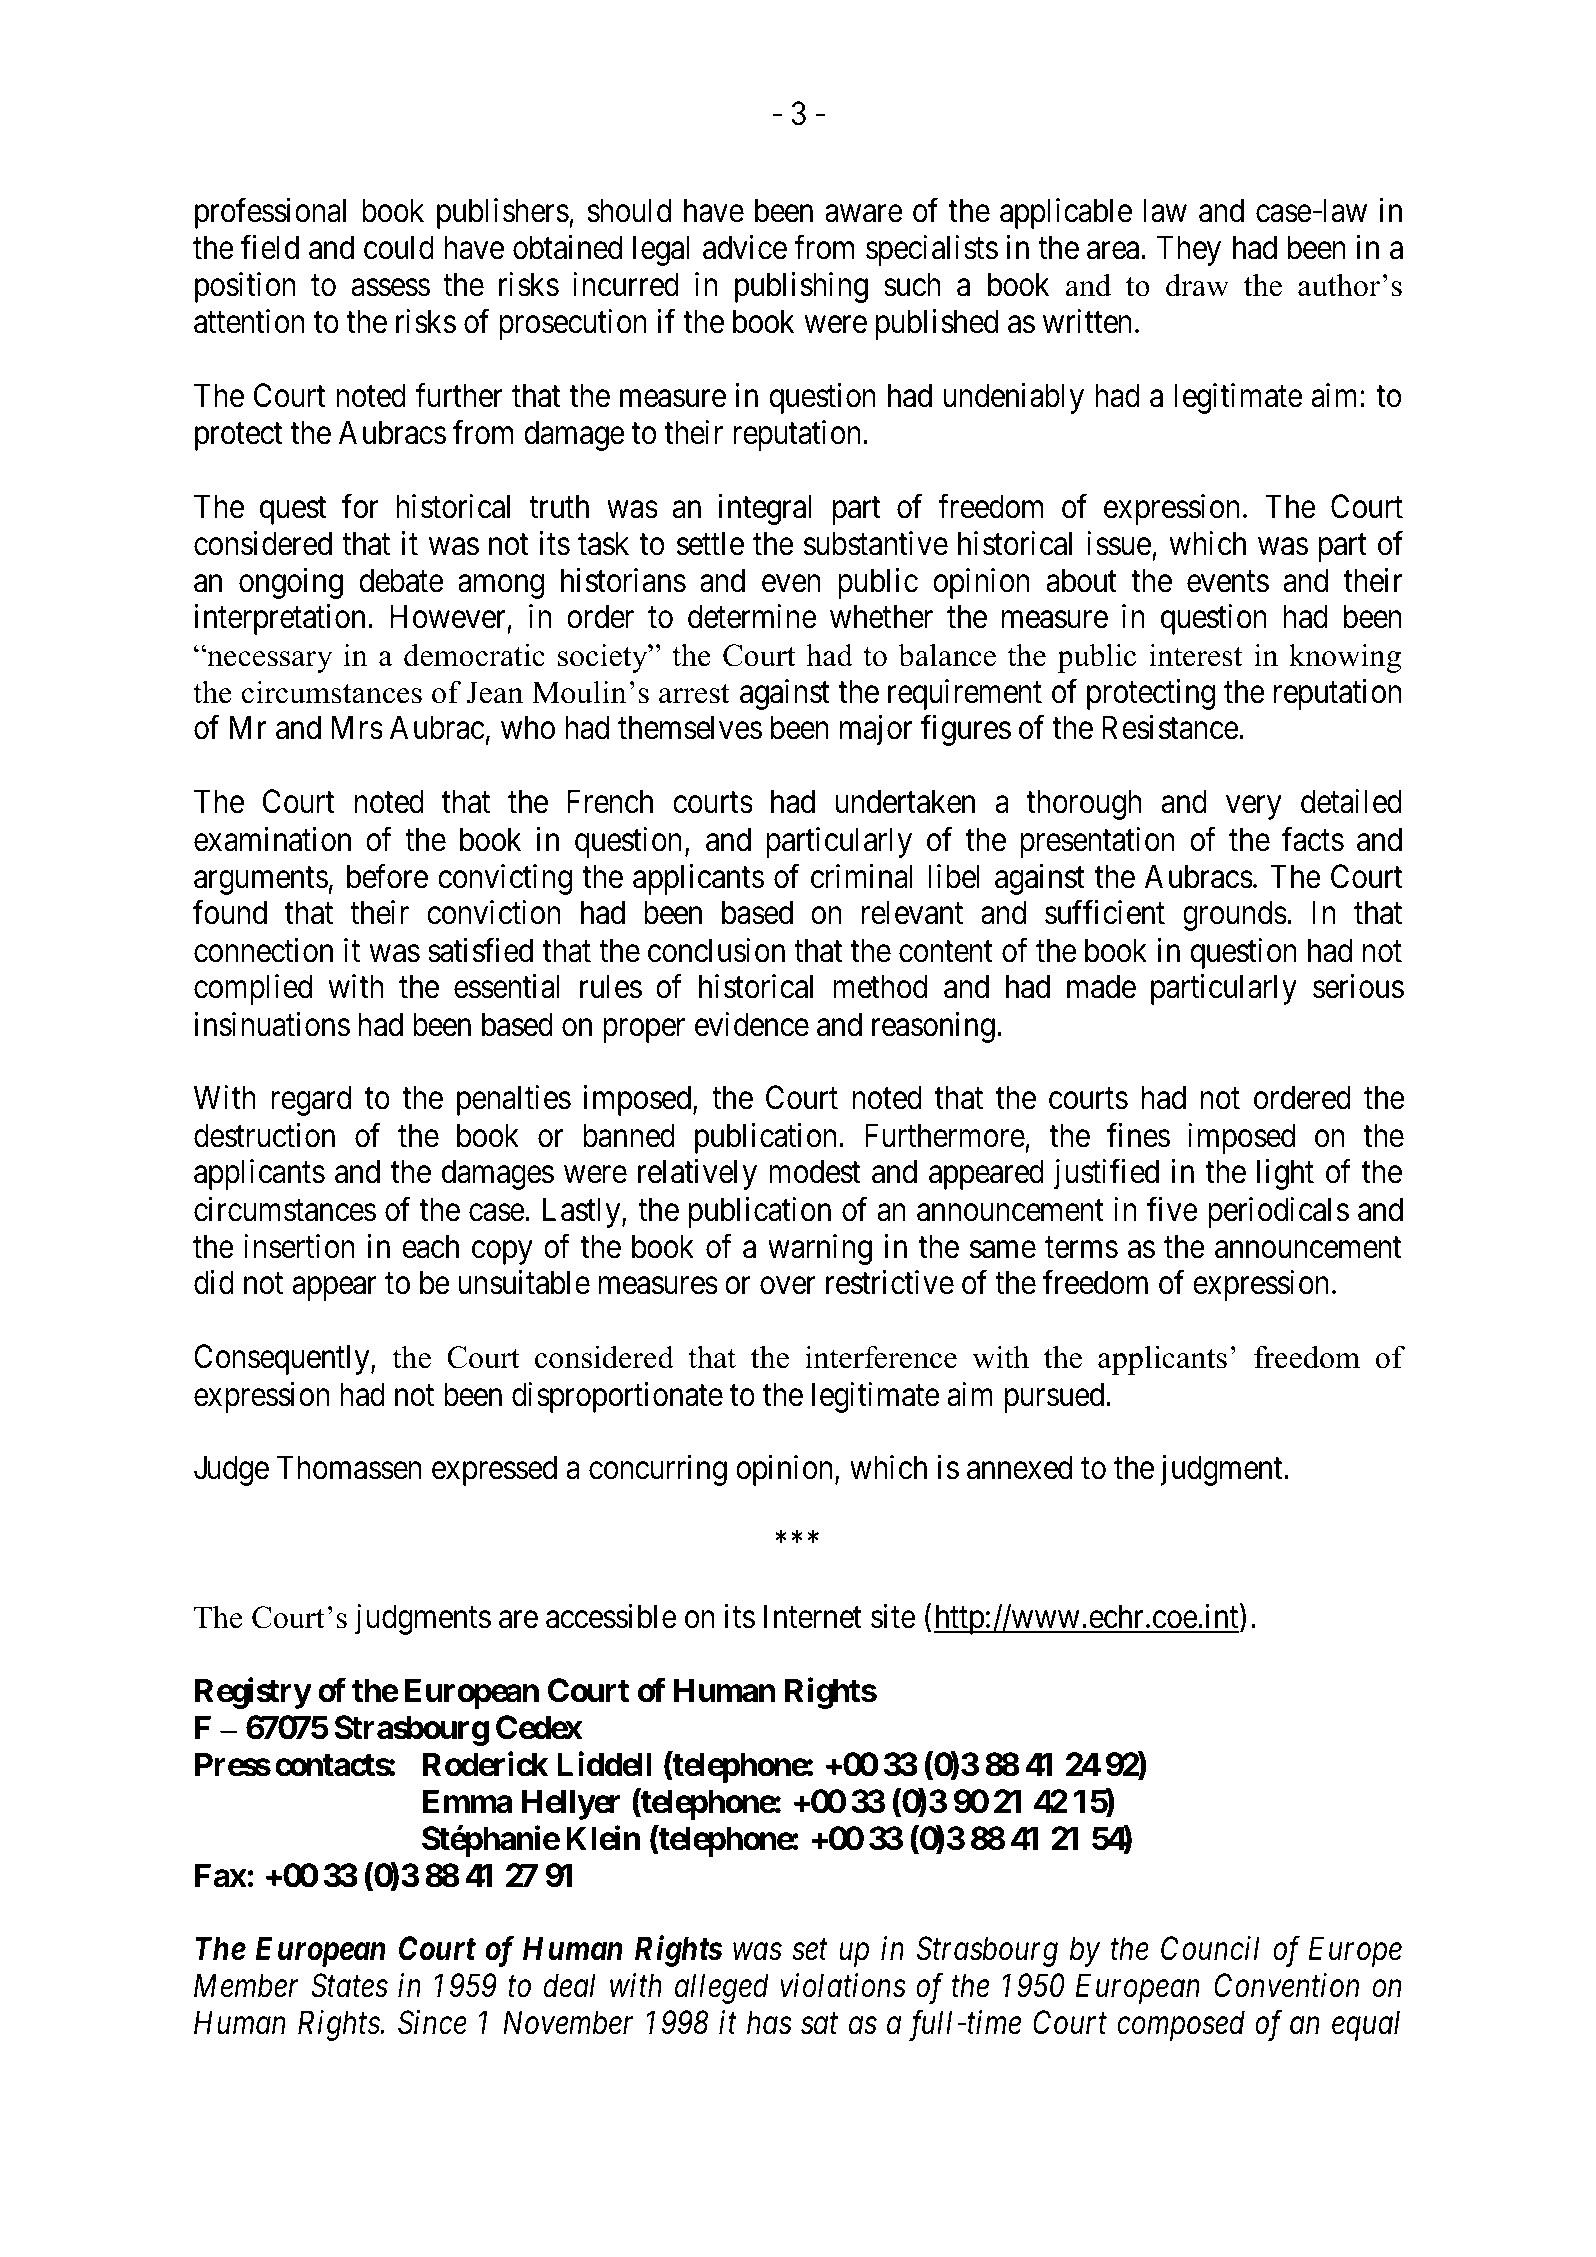 The width and height of the image is (1596, 2257). Describe the element at coordinates (814, 1172) in the image. I see `modest` at that location.
